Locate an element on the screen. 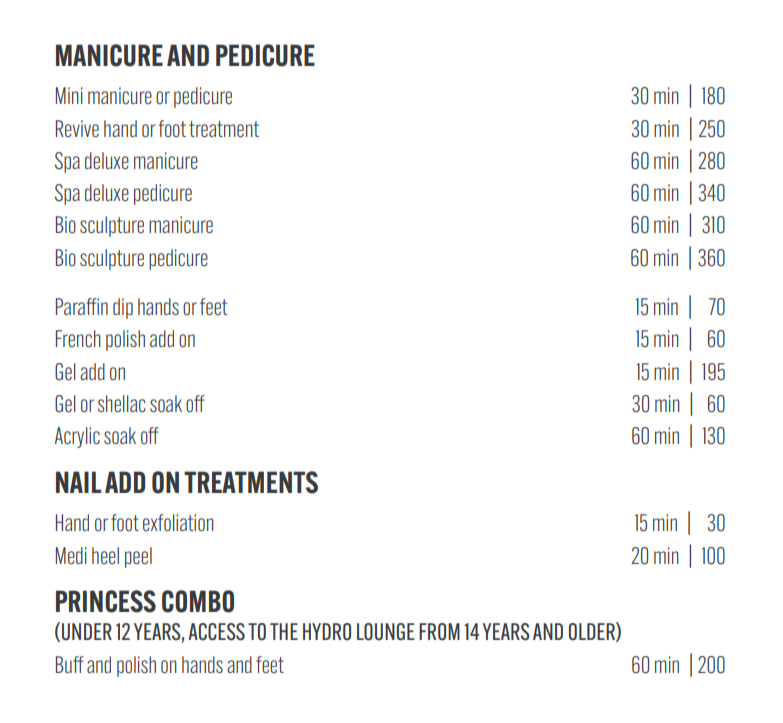 Image resolution: width=783 pixels, height=723 pixels. shellac is located at coordinates (122, 403).
